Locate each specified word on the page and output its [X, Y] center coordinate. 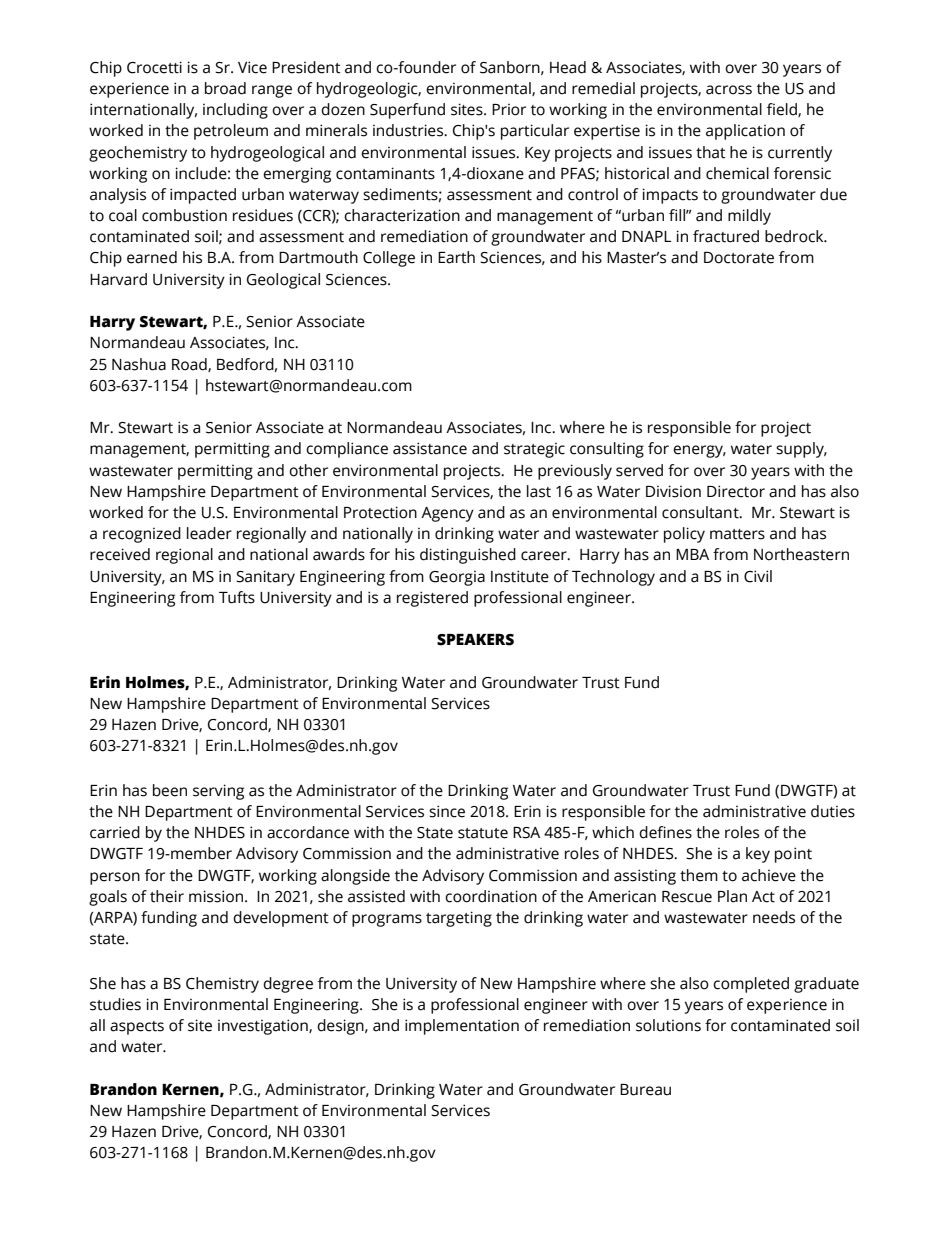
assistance [430, 448]
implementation [462, 1027]
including [235, 111]
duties [833, 811]
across [729, 90]
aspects [137, 1028]
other [308, 470]
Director [736, 491]
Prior [509, 110]
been [170, 790]
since [447, 811]
